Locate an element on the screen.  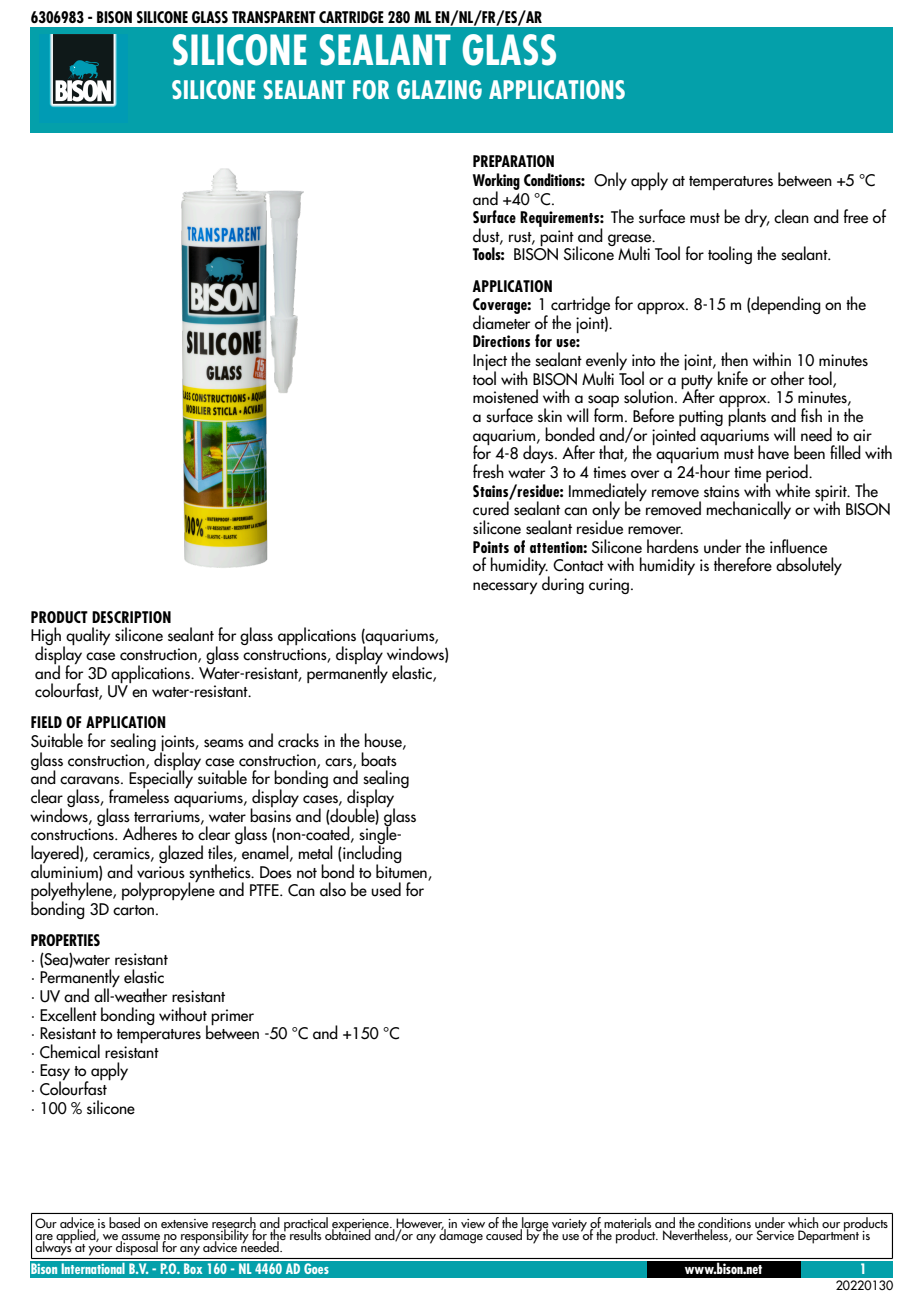
bitumen is located at coordinates (402, 871).
